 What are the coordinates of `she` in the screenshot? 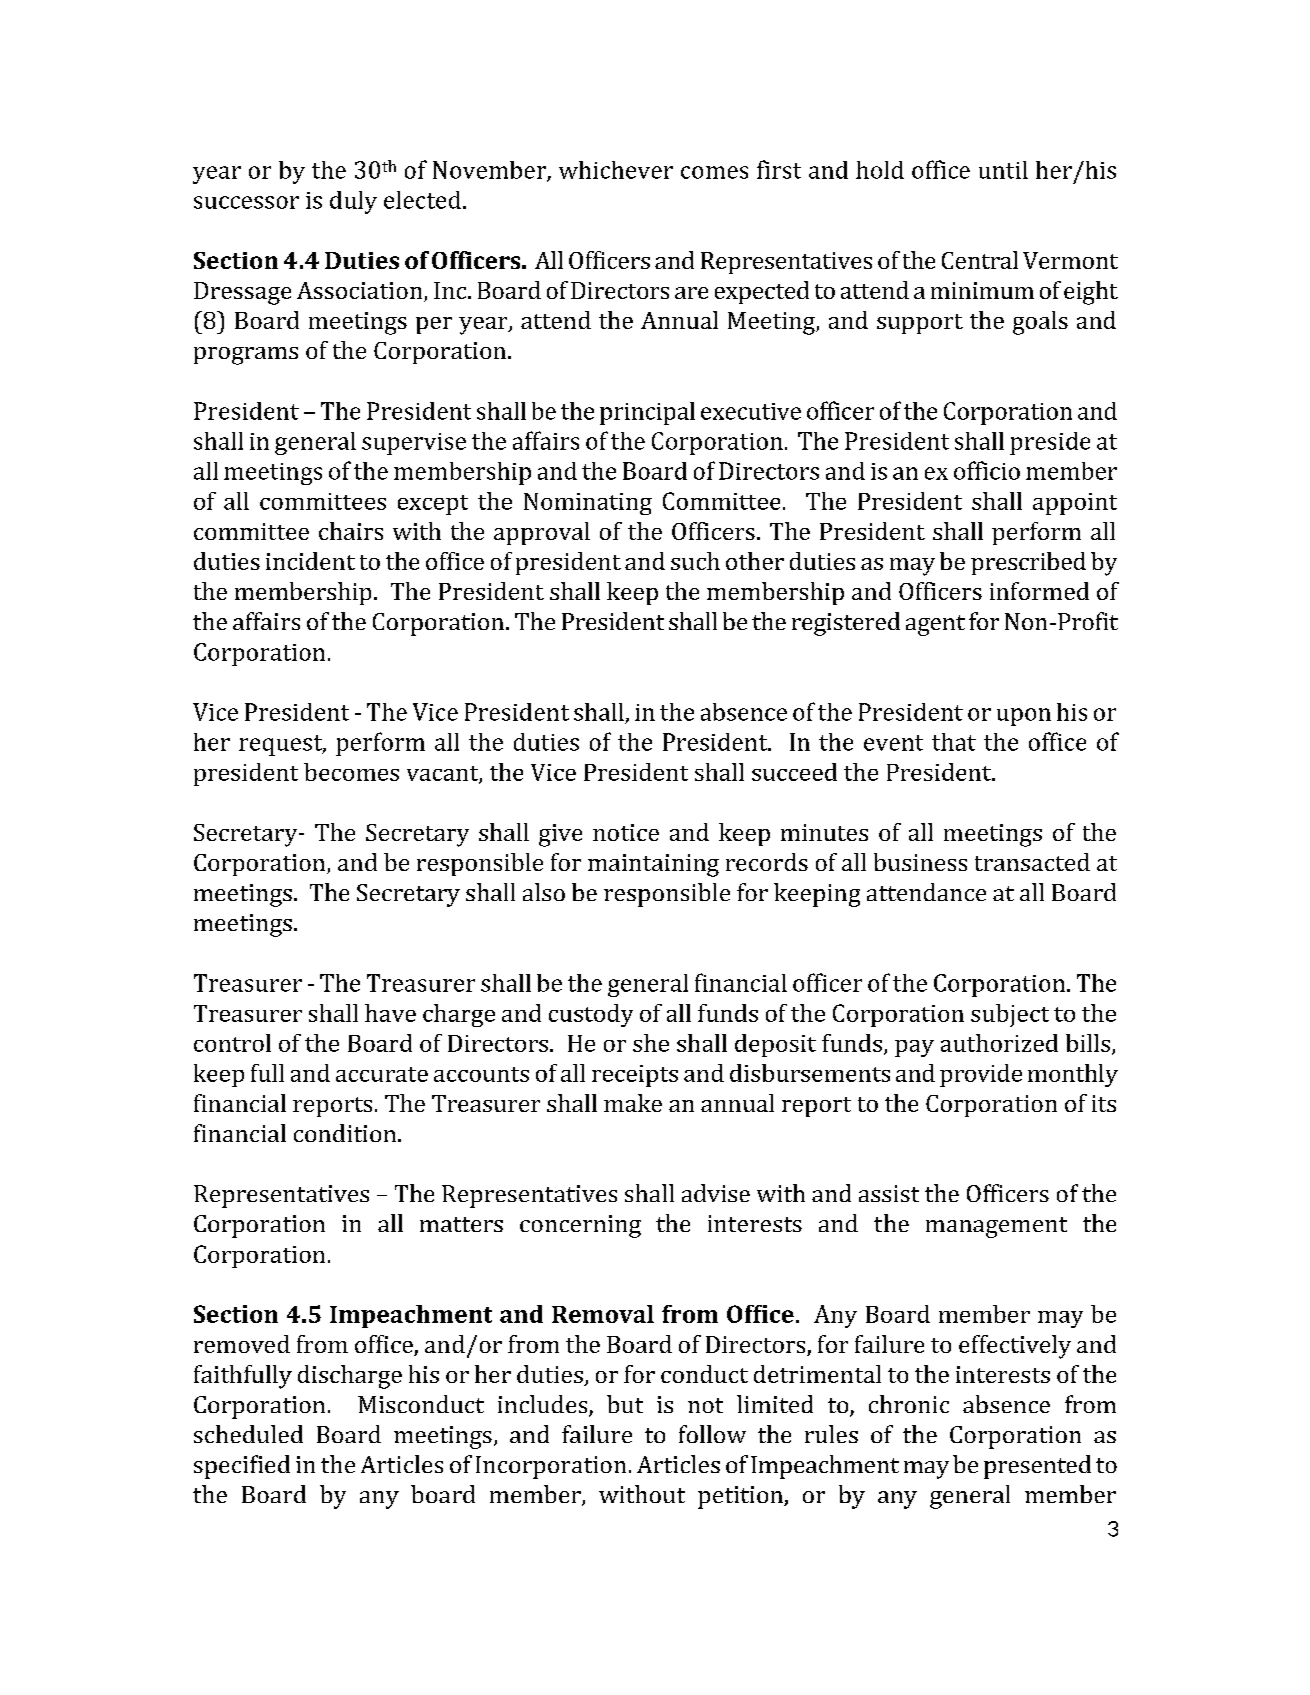 It's located at (651, 1043).
